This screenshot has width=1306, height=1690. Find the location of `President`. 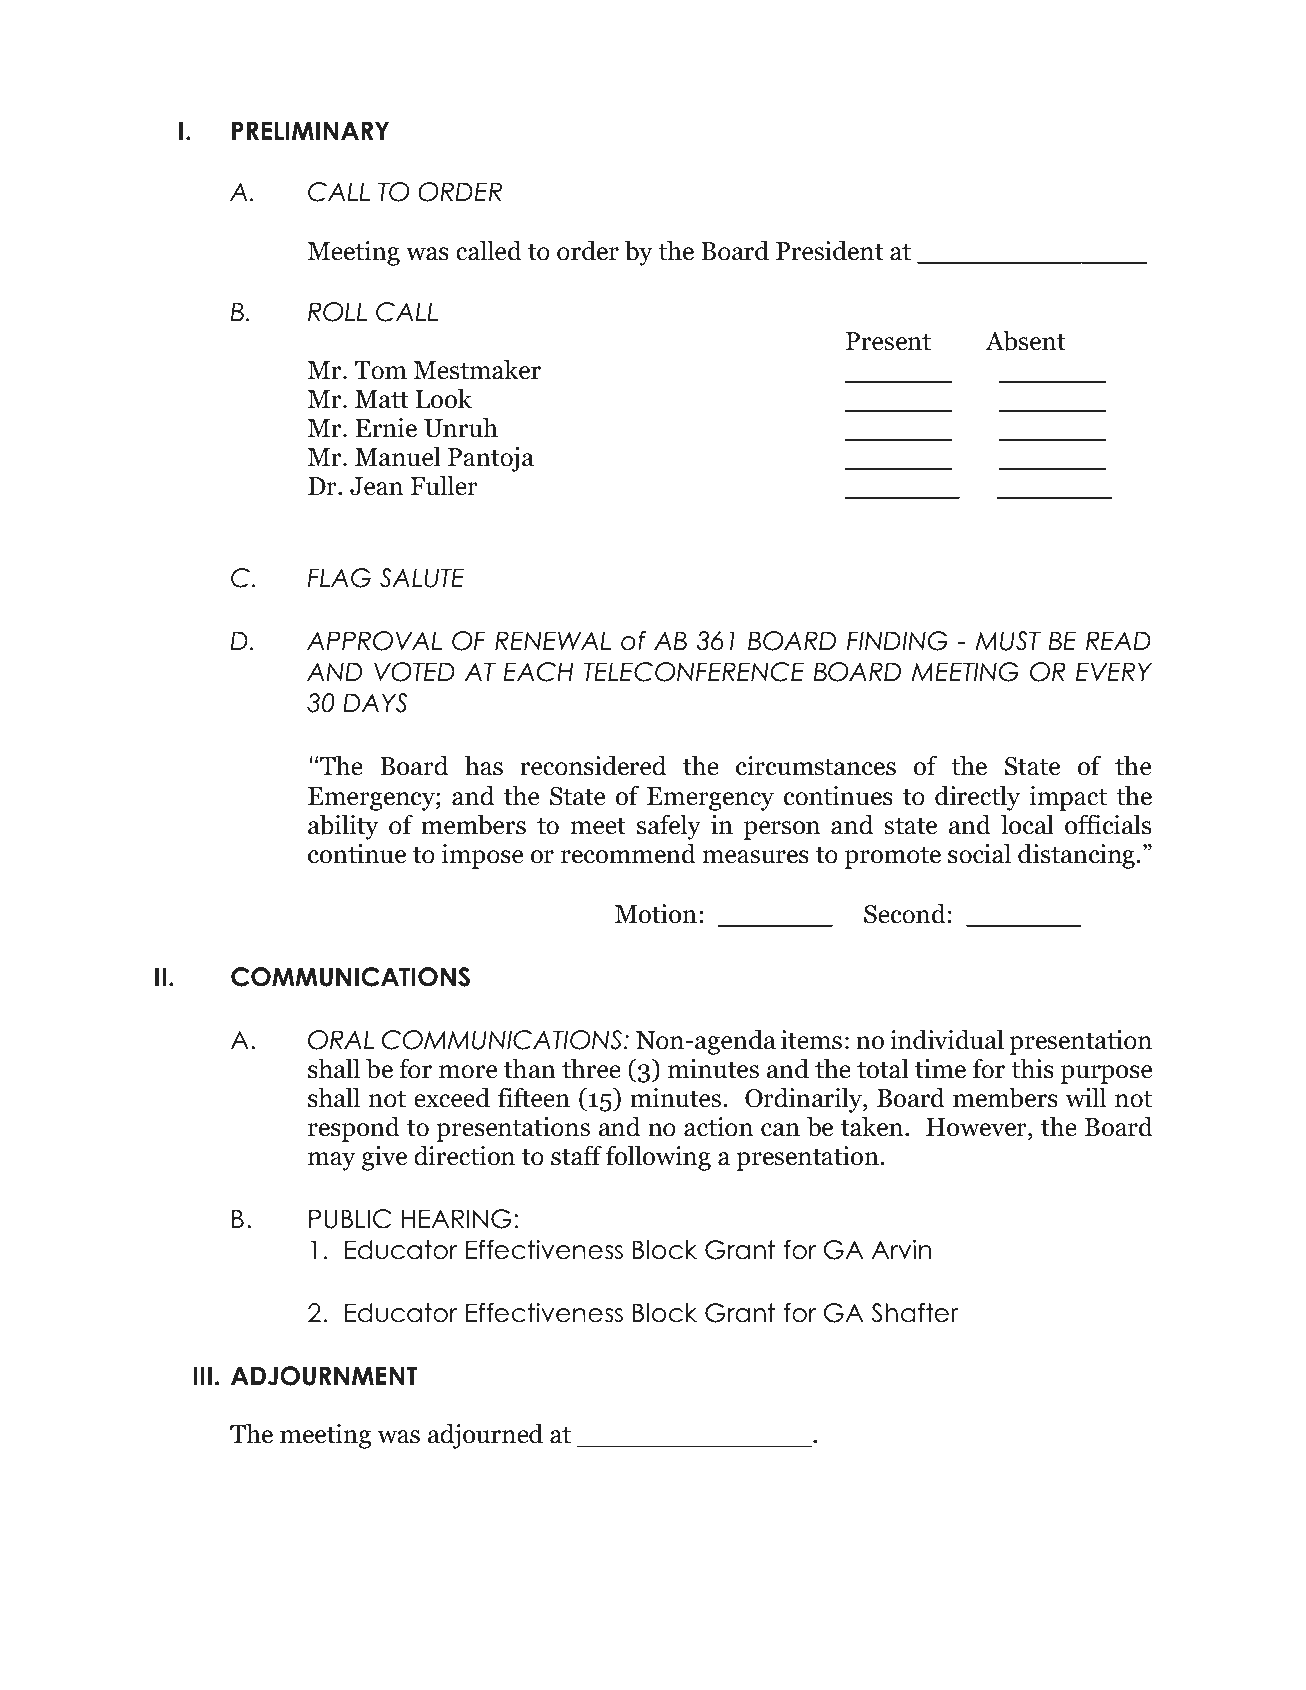

President is located at coordinates (829, 250).
